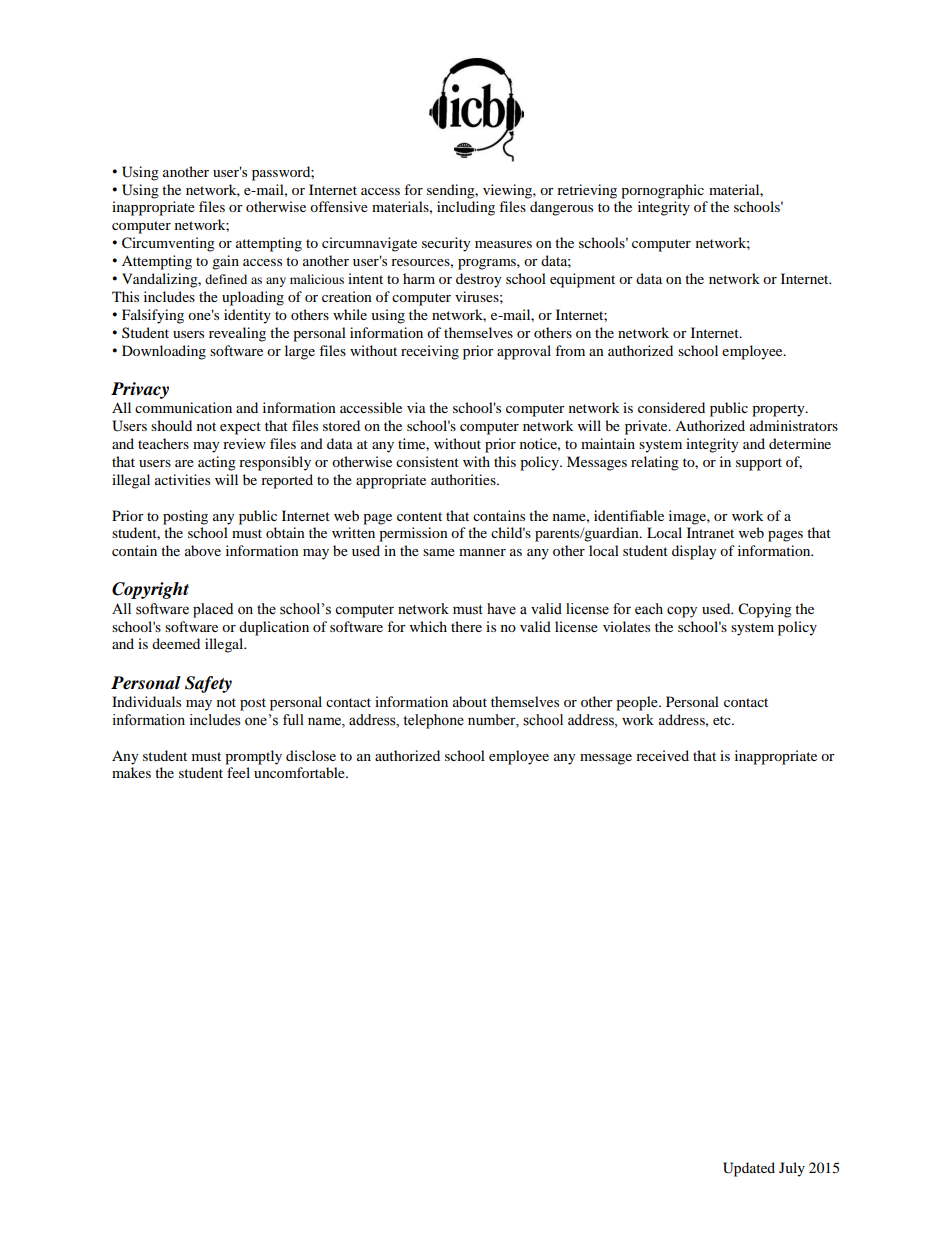 The image size is (952, 1233). I want to click on above, so click(203, 550).
